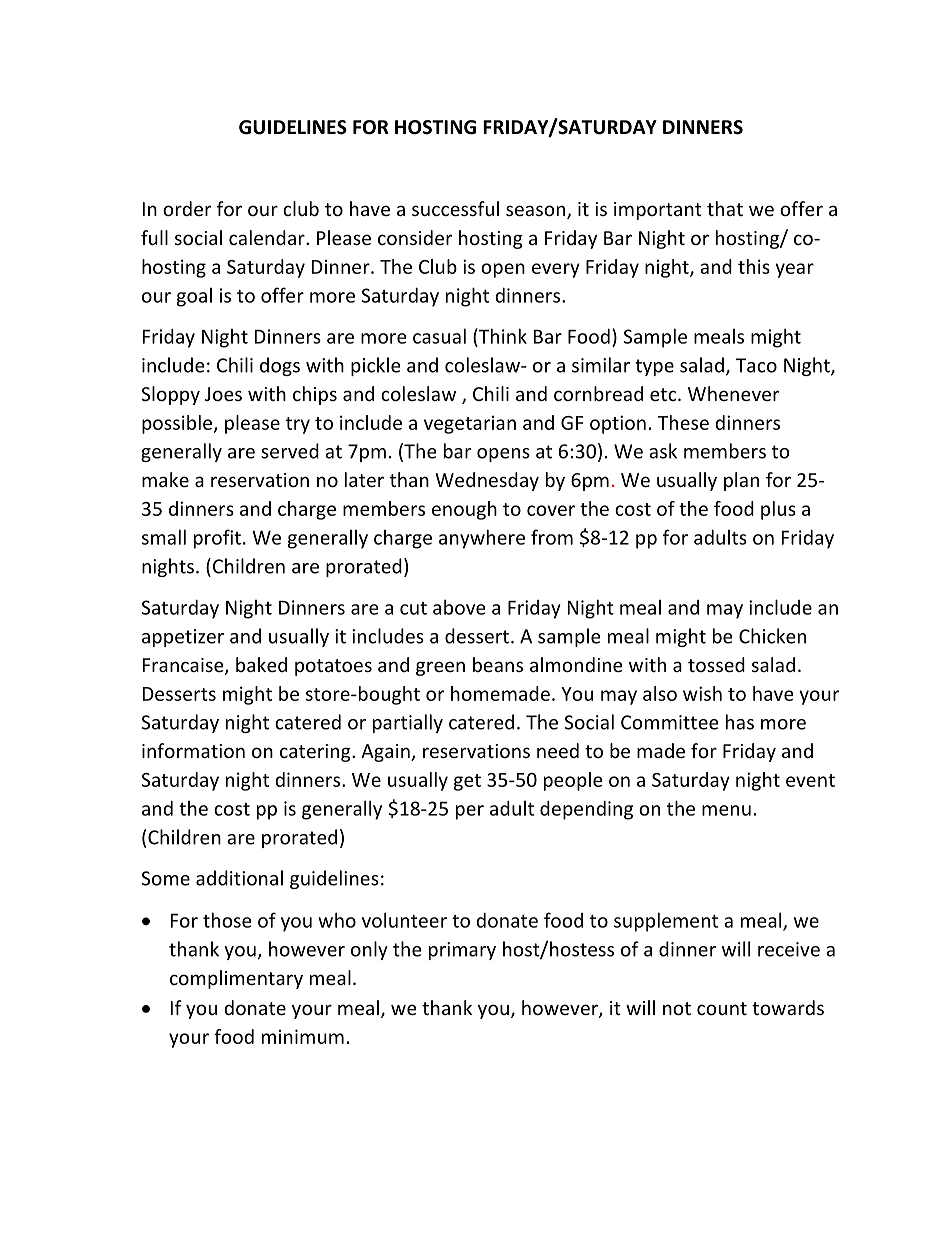 This screenshot has width=952, height=1233. Describe the element at coordinates (455, 208) in the screenshot. I see `successful` at that location.
